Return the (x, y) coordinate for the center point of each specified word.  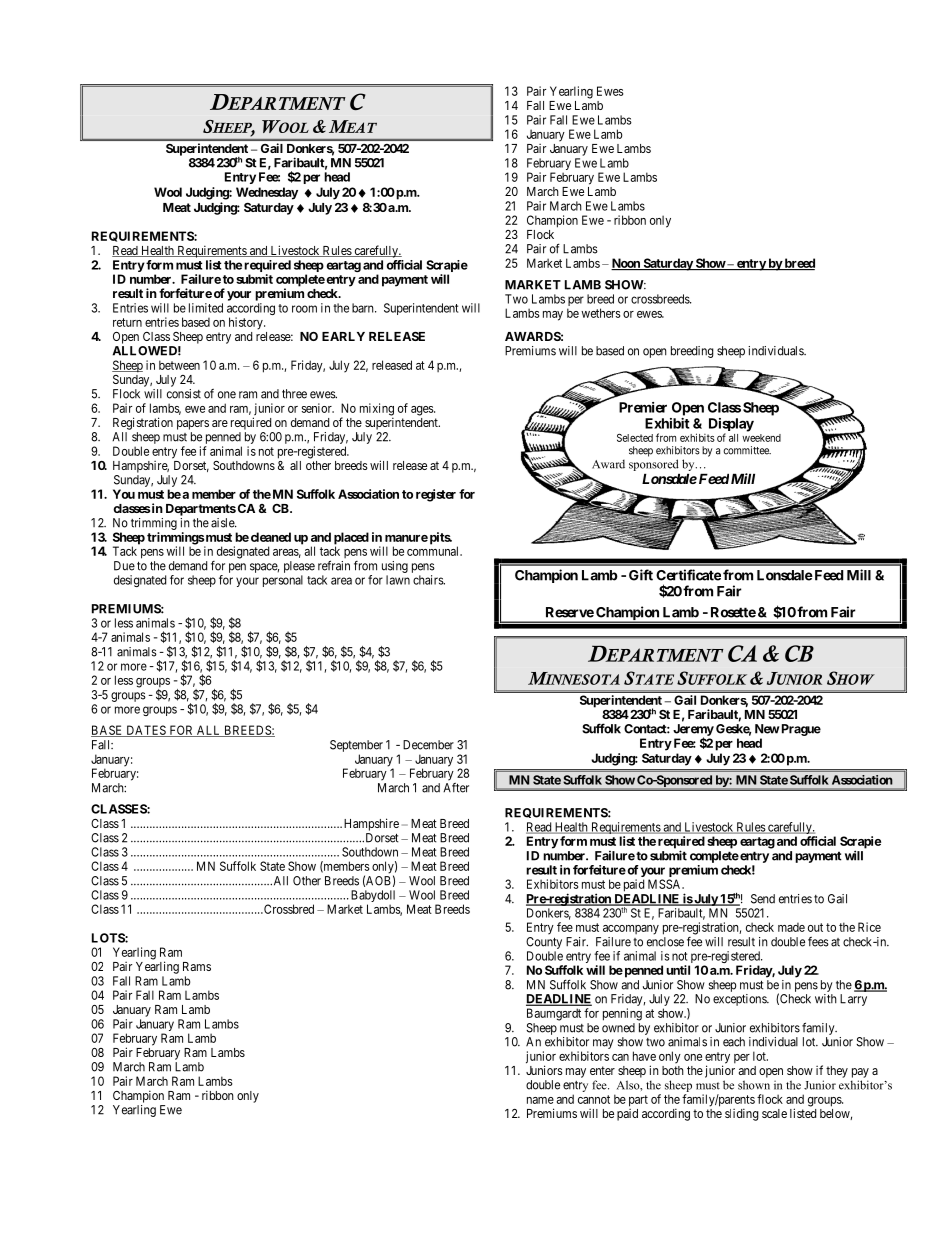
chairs (429, 580)
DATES (146, 731)
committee (747, 450)
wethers (600, 313)
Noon (626, 264)
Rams (197, 966)
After (456, 788)
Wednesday (267, 193)
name (540, 1100)
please (299, 567)
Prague (800, 730)
